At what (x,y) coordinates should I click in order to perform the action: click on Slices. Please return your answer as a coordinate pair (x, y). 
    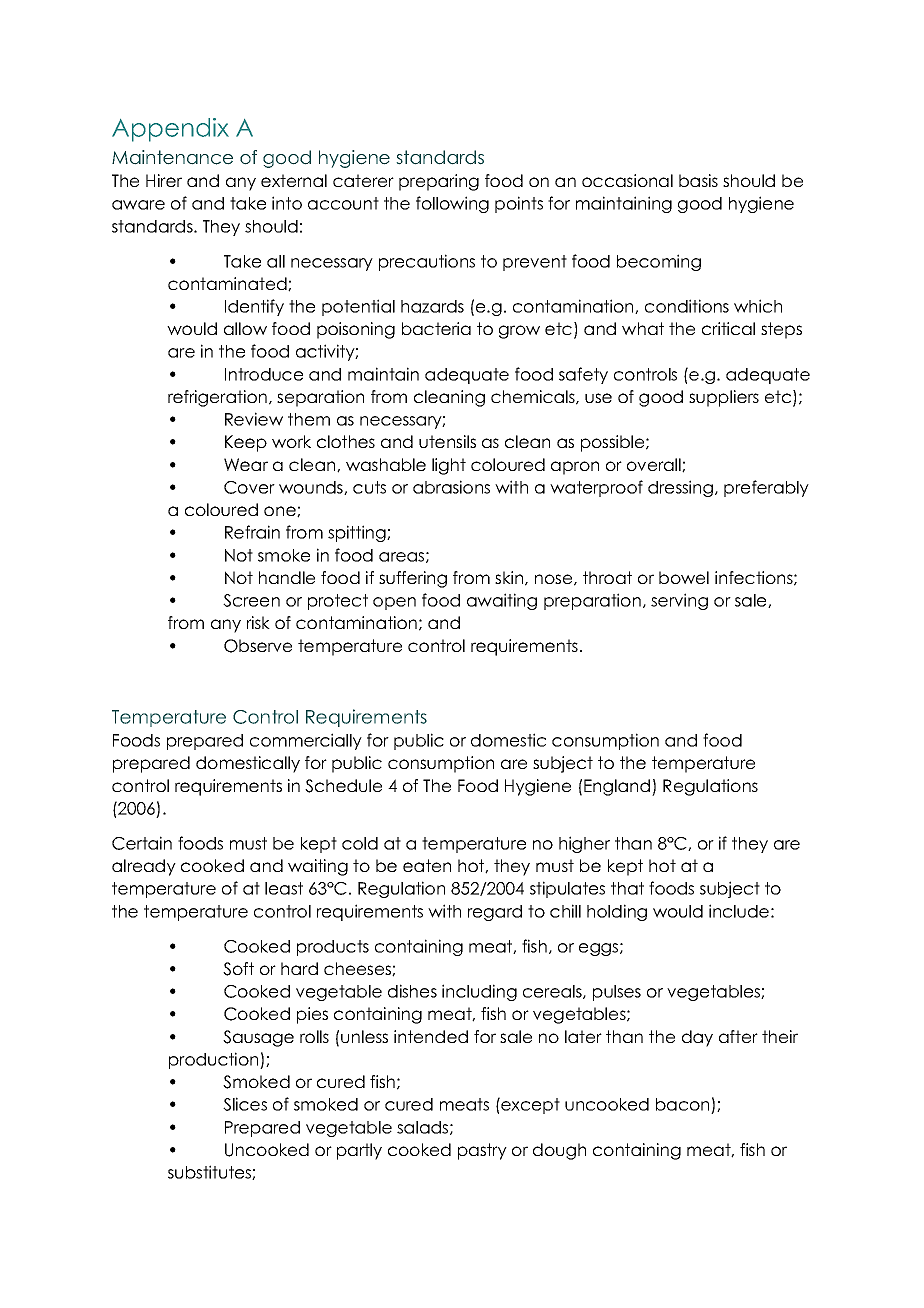
    Looking at the image, I should click on (245, 1104).
